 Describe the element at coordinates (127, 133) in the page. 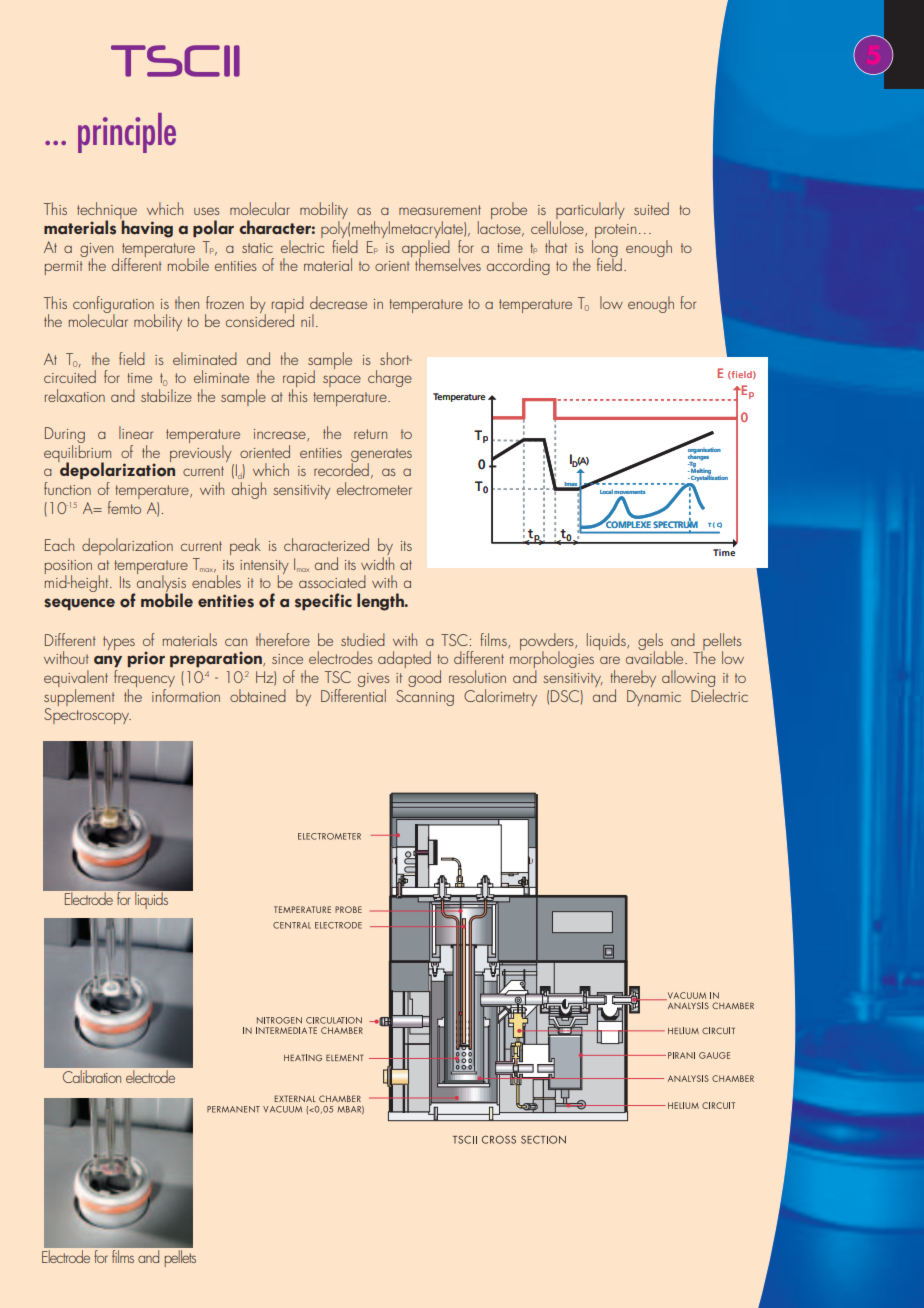

I see `principle` at that location.
